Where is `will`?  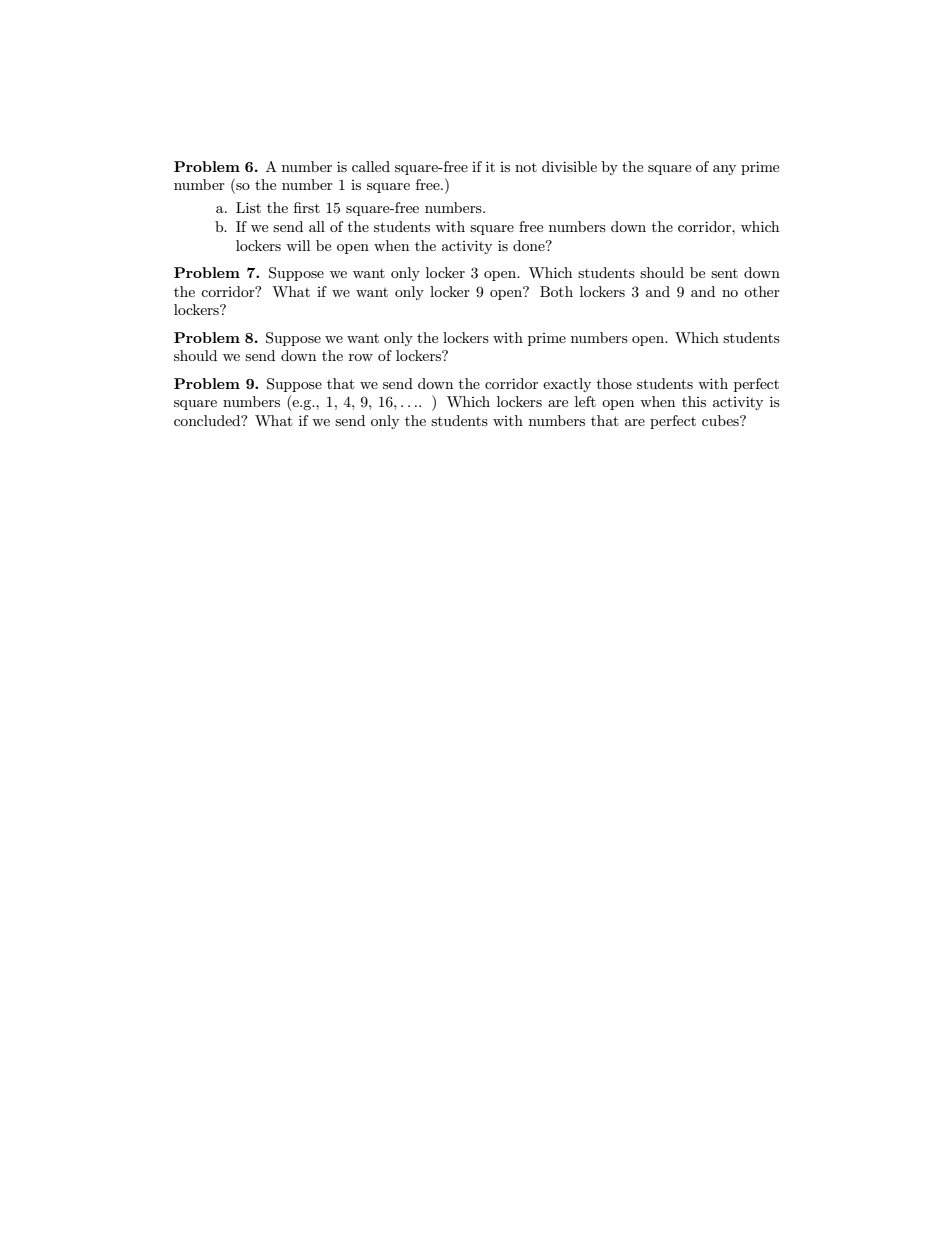 will is located at coordinates (298, 245).
